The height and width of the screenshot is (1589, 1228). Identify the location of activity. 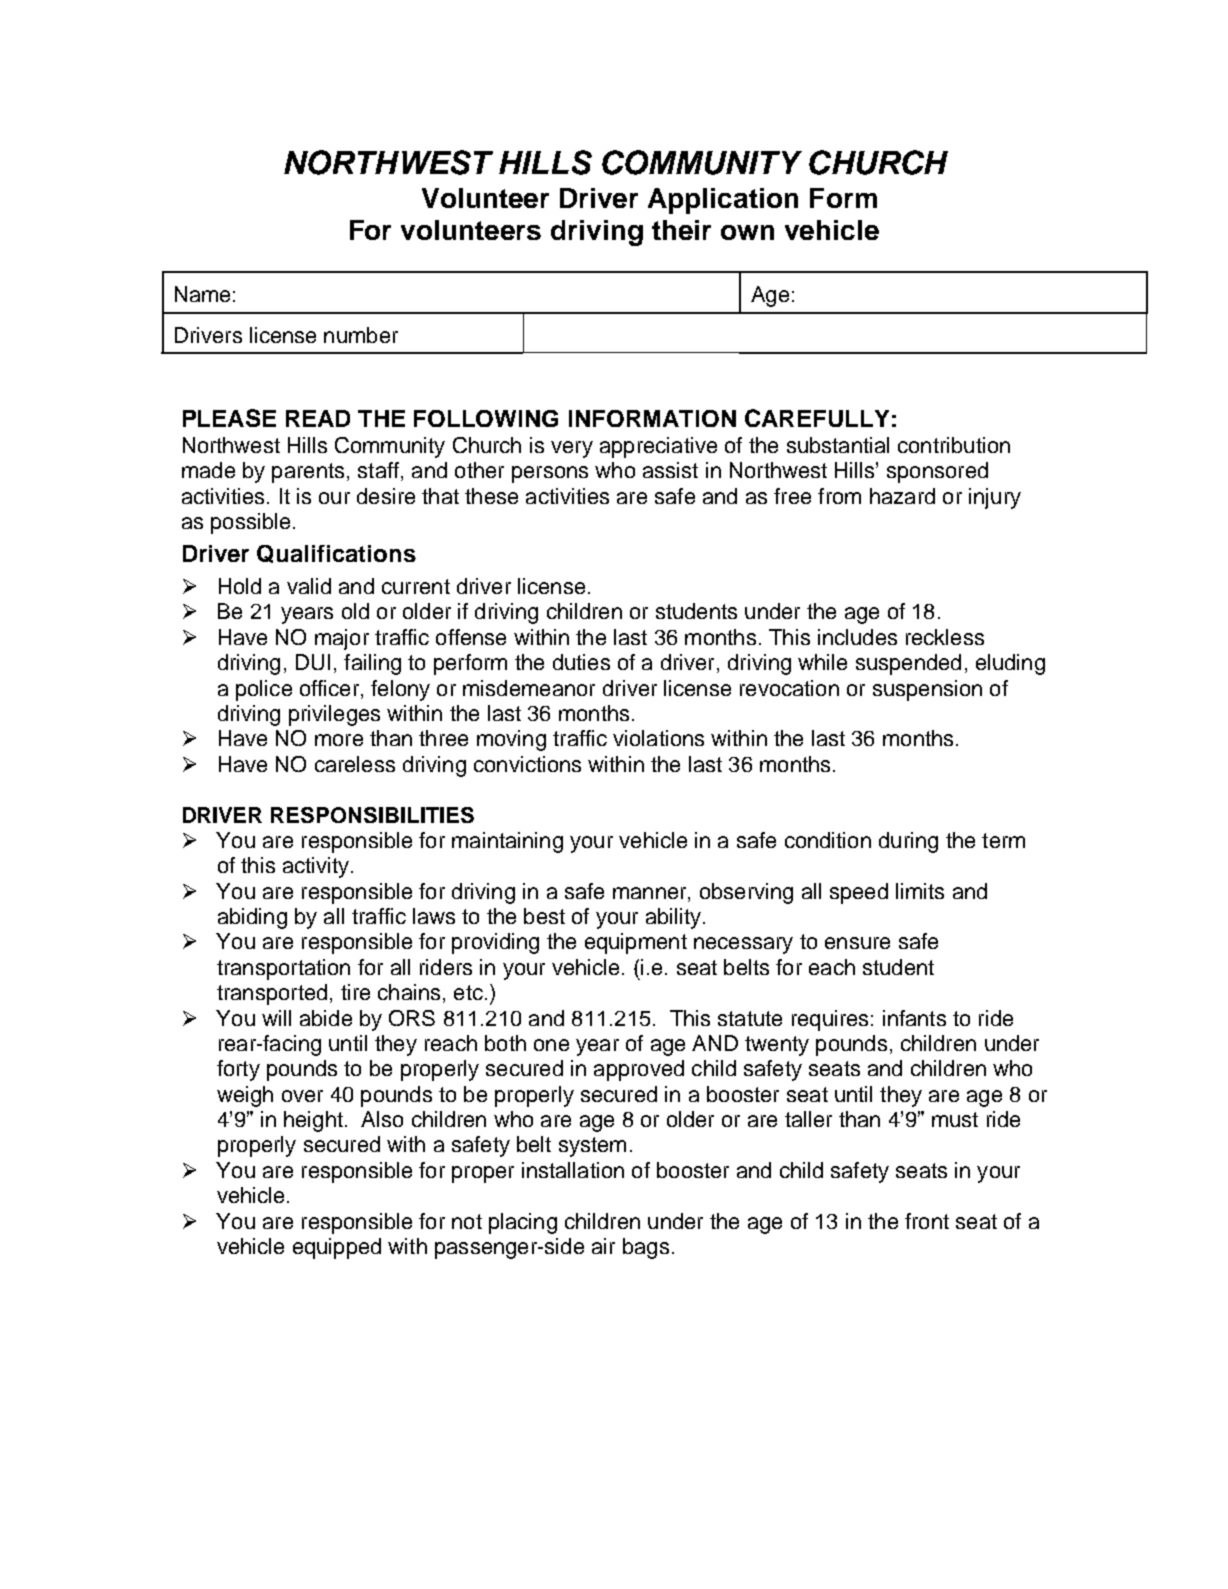
(316, 867).
